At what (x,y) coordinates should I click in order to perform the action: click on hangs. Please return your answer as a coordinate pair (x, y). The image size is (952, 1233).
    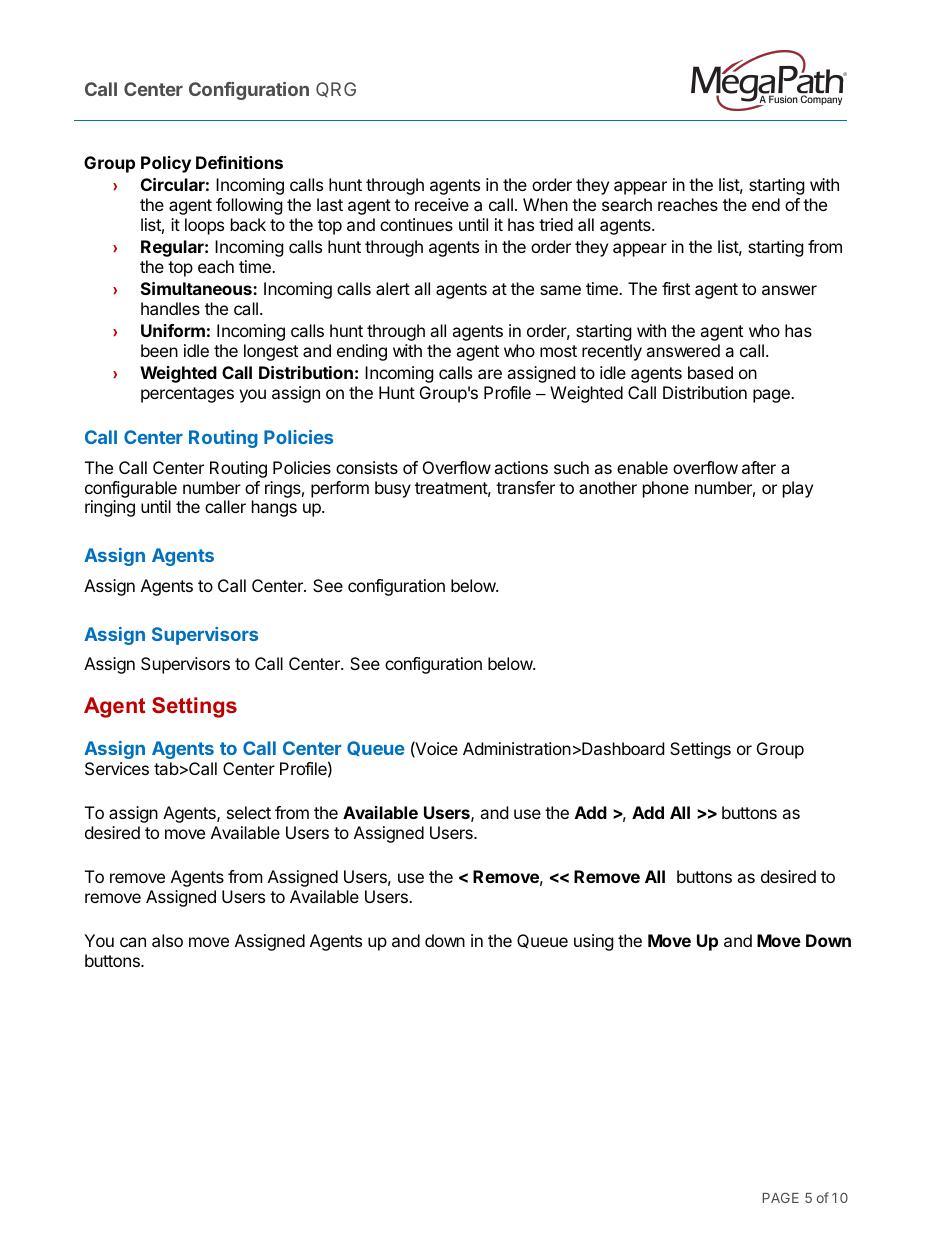
    Looking at the image, I should click on (274, 508).
